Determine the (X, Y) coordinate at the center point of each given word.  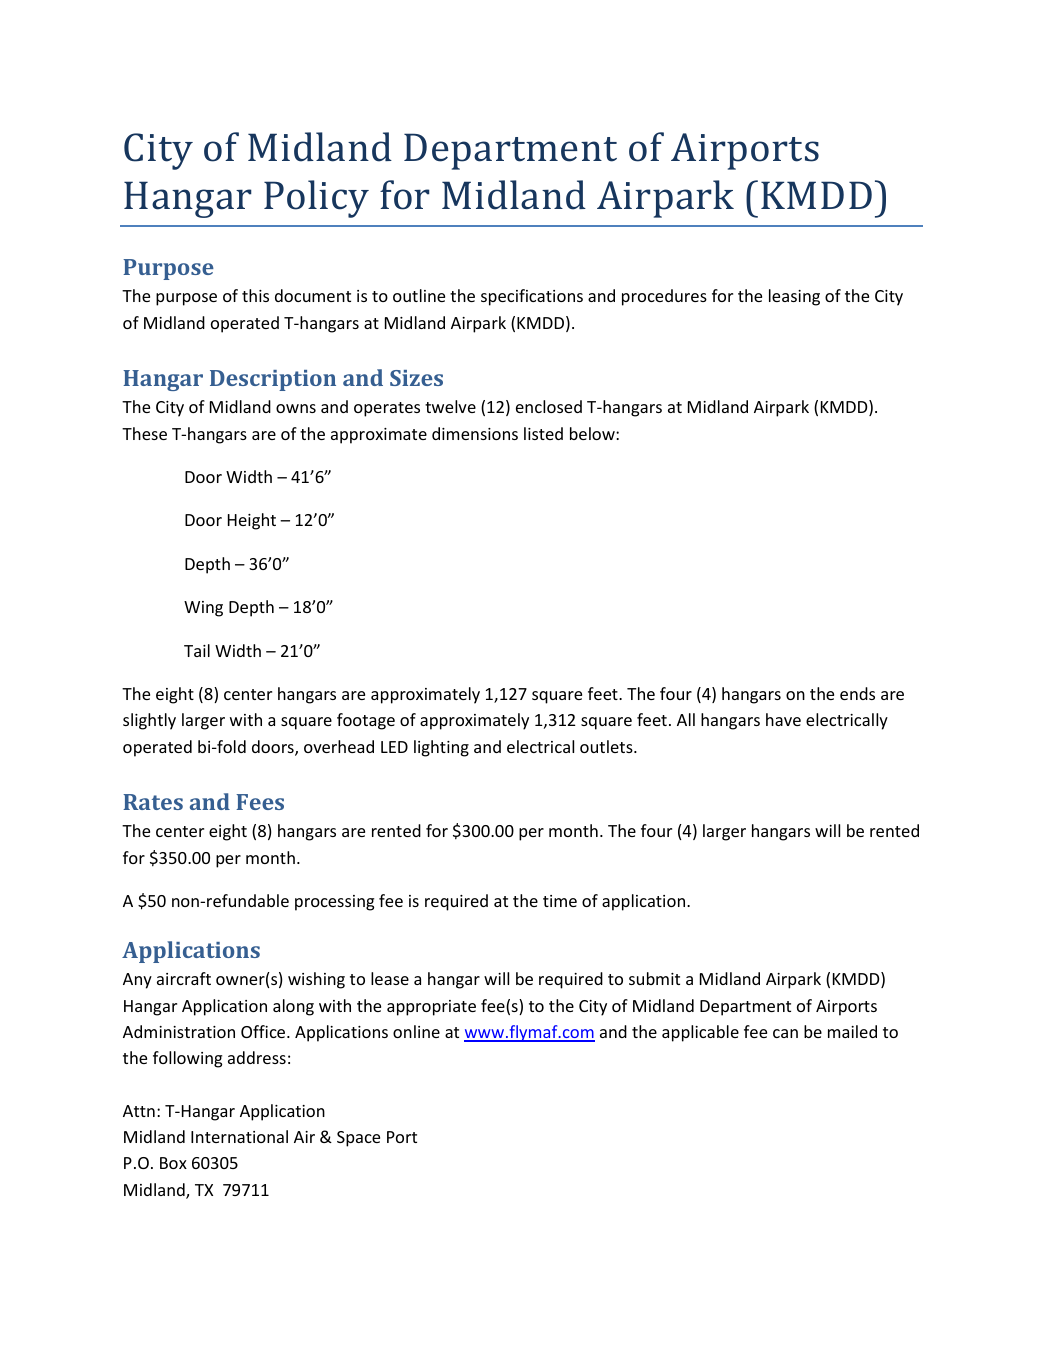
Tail (197, 650)
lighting (441, 748)
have (783, 719)
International (239, 1136)
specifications (532, 297)
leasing (794, 297)
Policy (316, 199)
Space (358, 1139)
